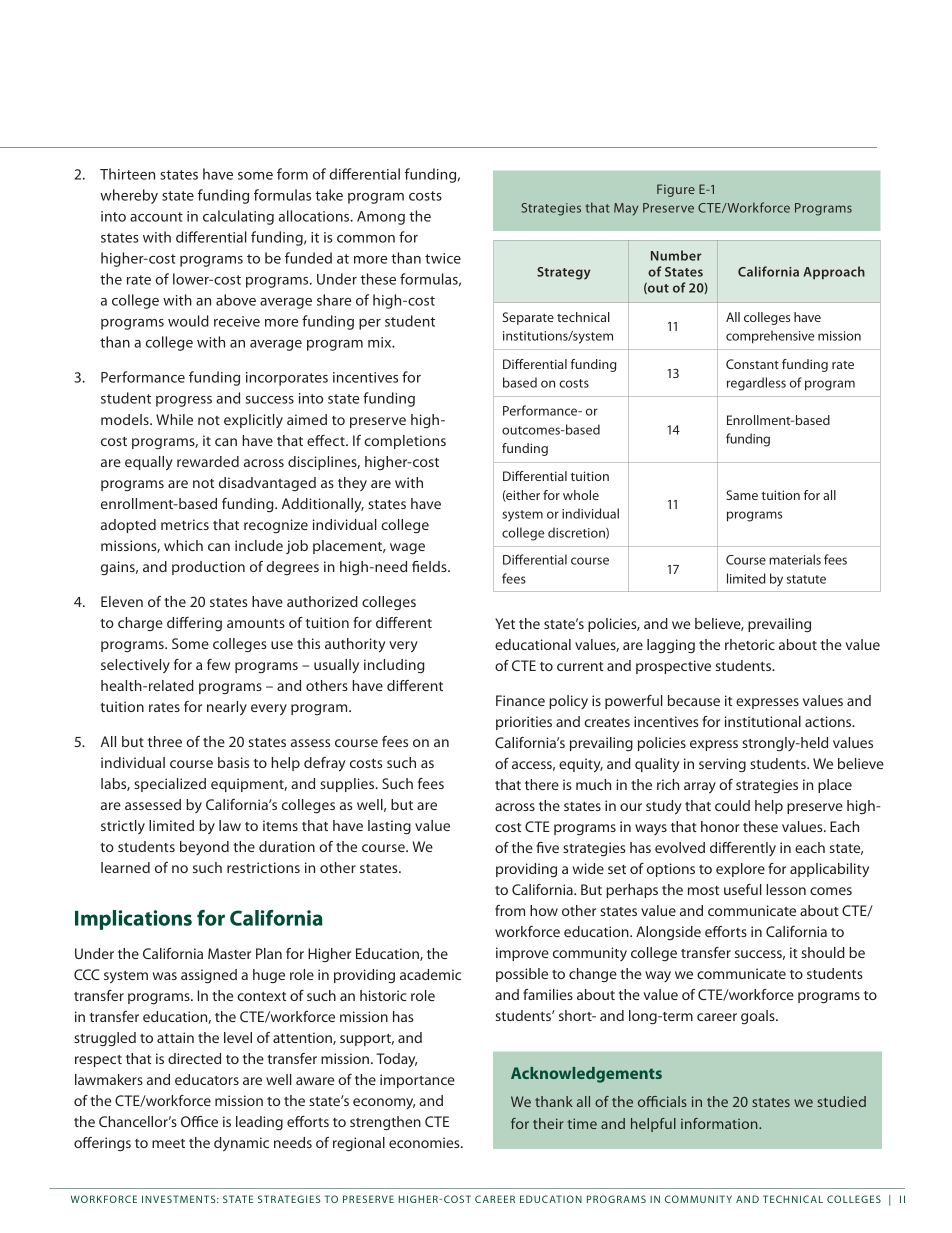 This screenshot has height=1233, width=952. I want to click on could, so click(732, 805).
